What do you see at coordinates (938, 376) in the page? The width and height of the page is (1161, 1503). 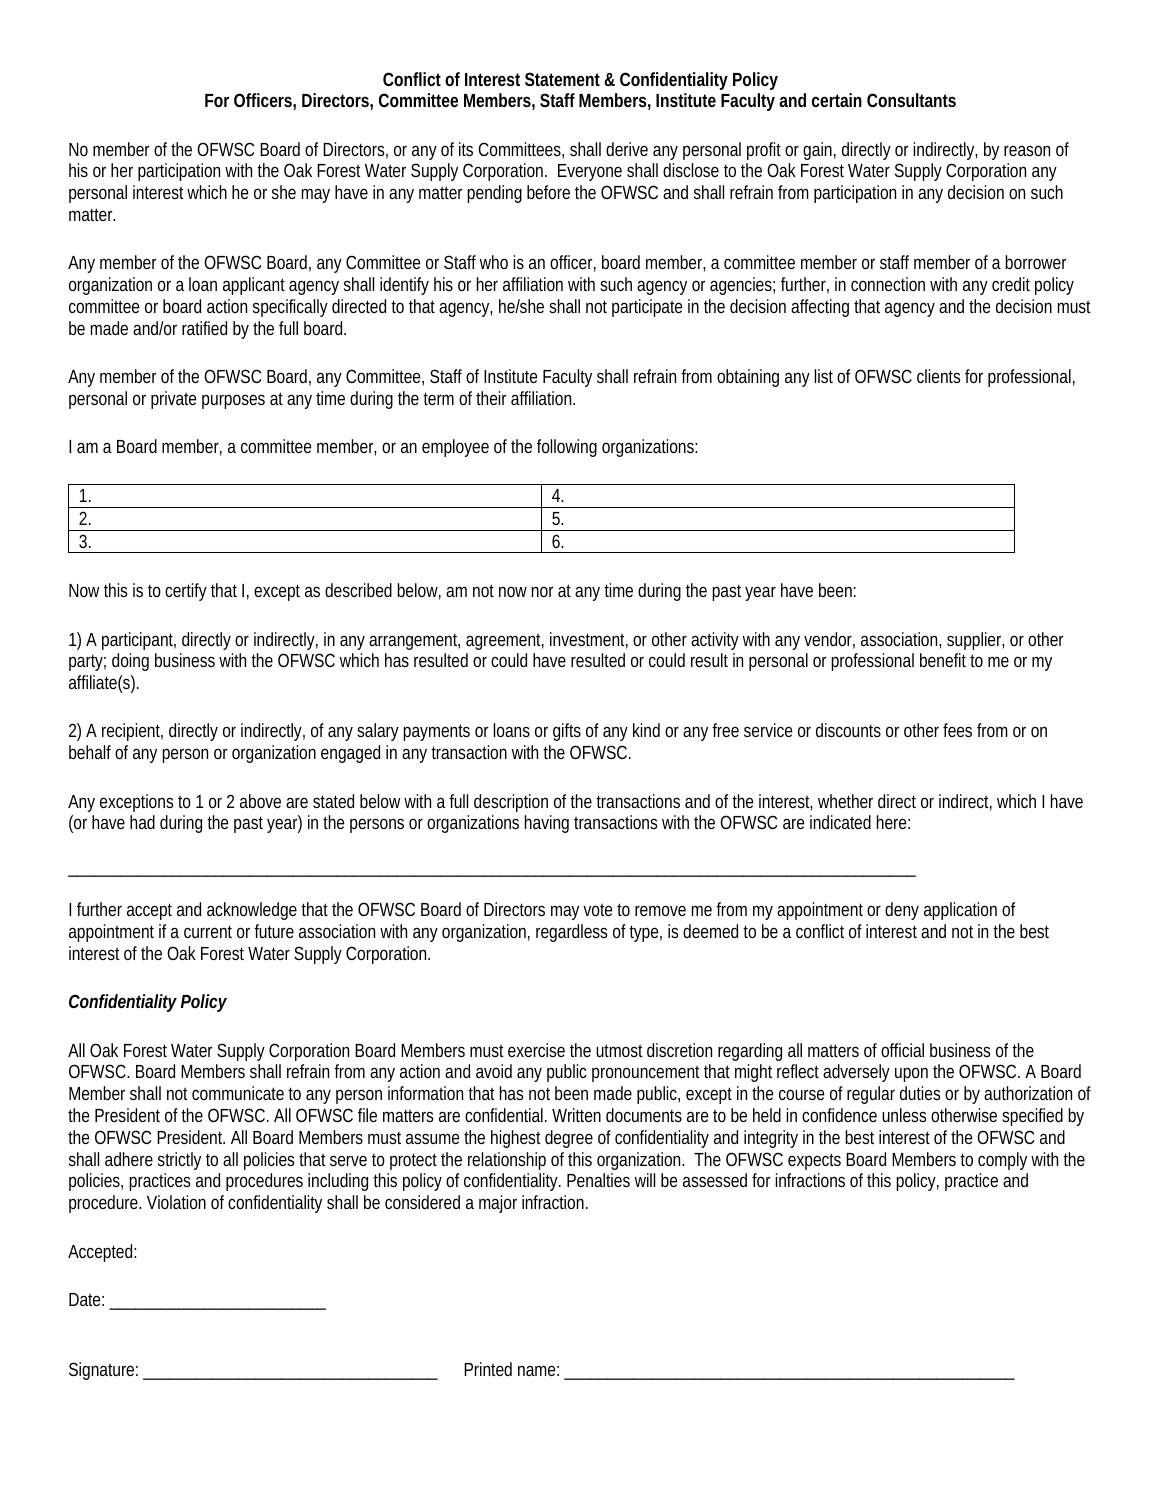 I see `clients` at bounding box center [938, 376].
